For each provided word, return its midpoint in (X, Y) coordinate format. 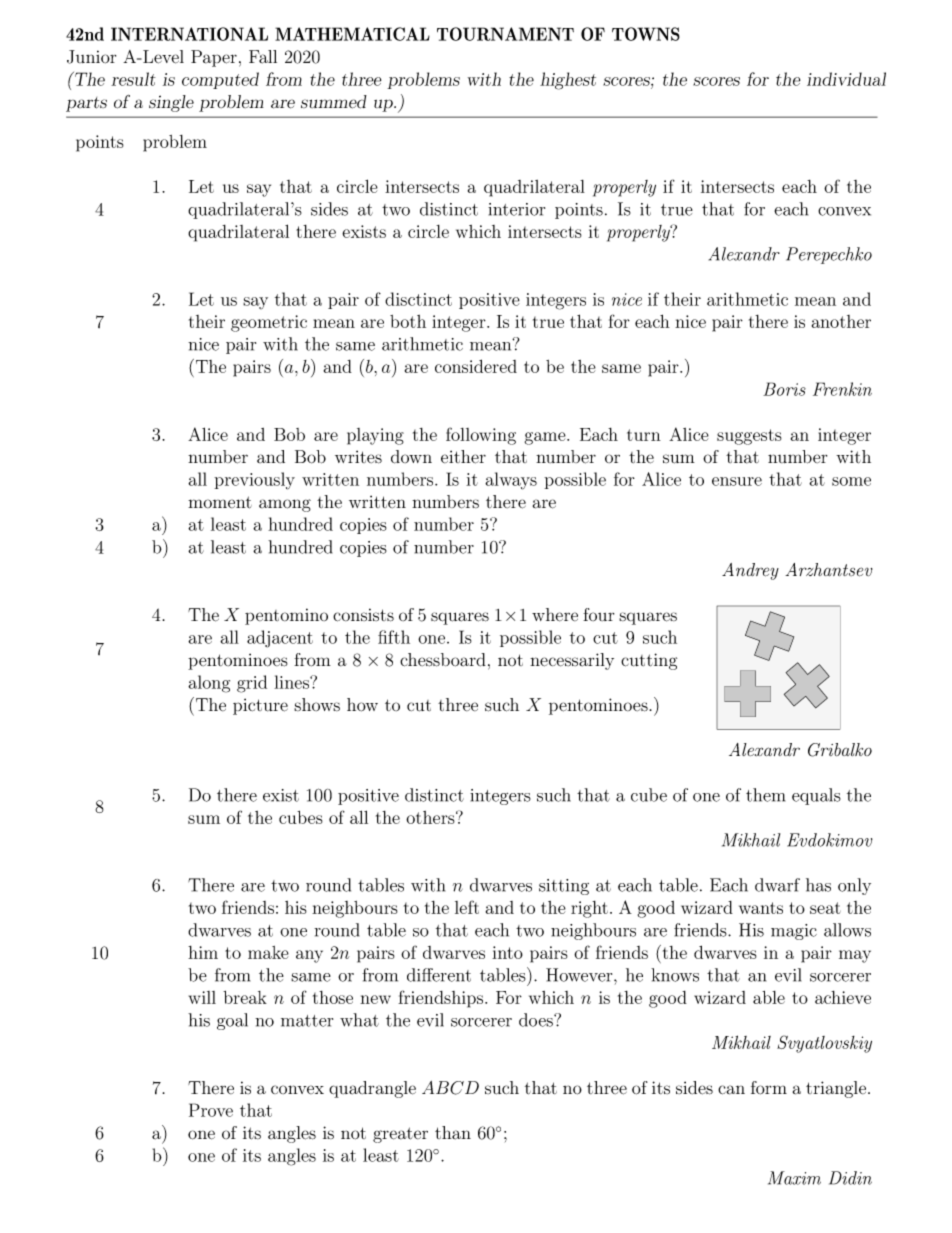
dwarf (777, 885)
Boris (784, 389)
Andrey (750, 571)
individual (846, 79)
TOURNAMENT (505, 34)
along (209, 684)
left (467, 907)
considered (476, 366)
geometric (269, 323)
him (203, 952)
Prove (211, 1110)
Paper (214, 58)
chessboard (443, 660)
